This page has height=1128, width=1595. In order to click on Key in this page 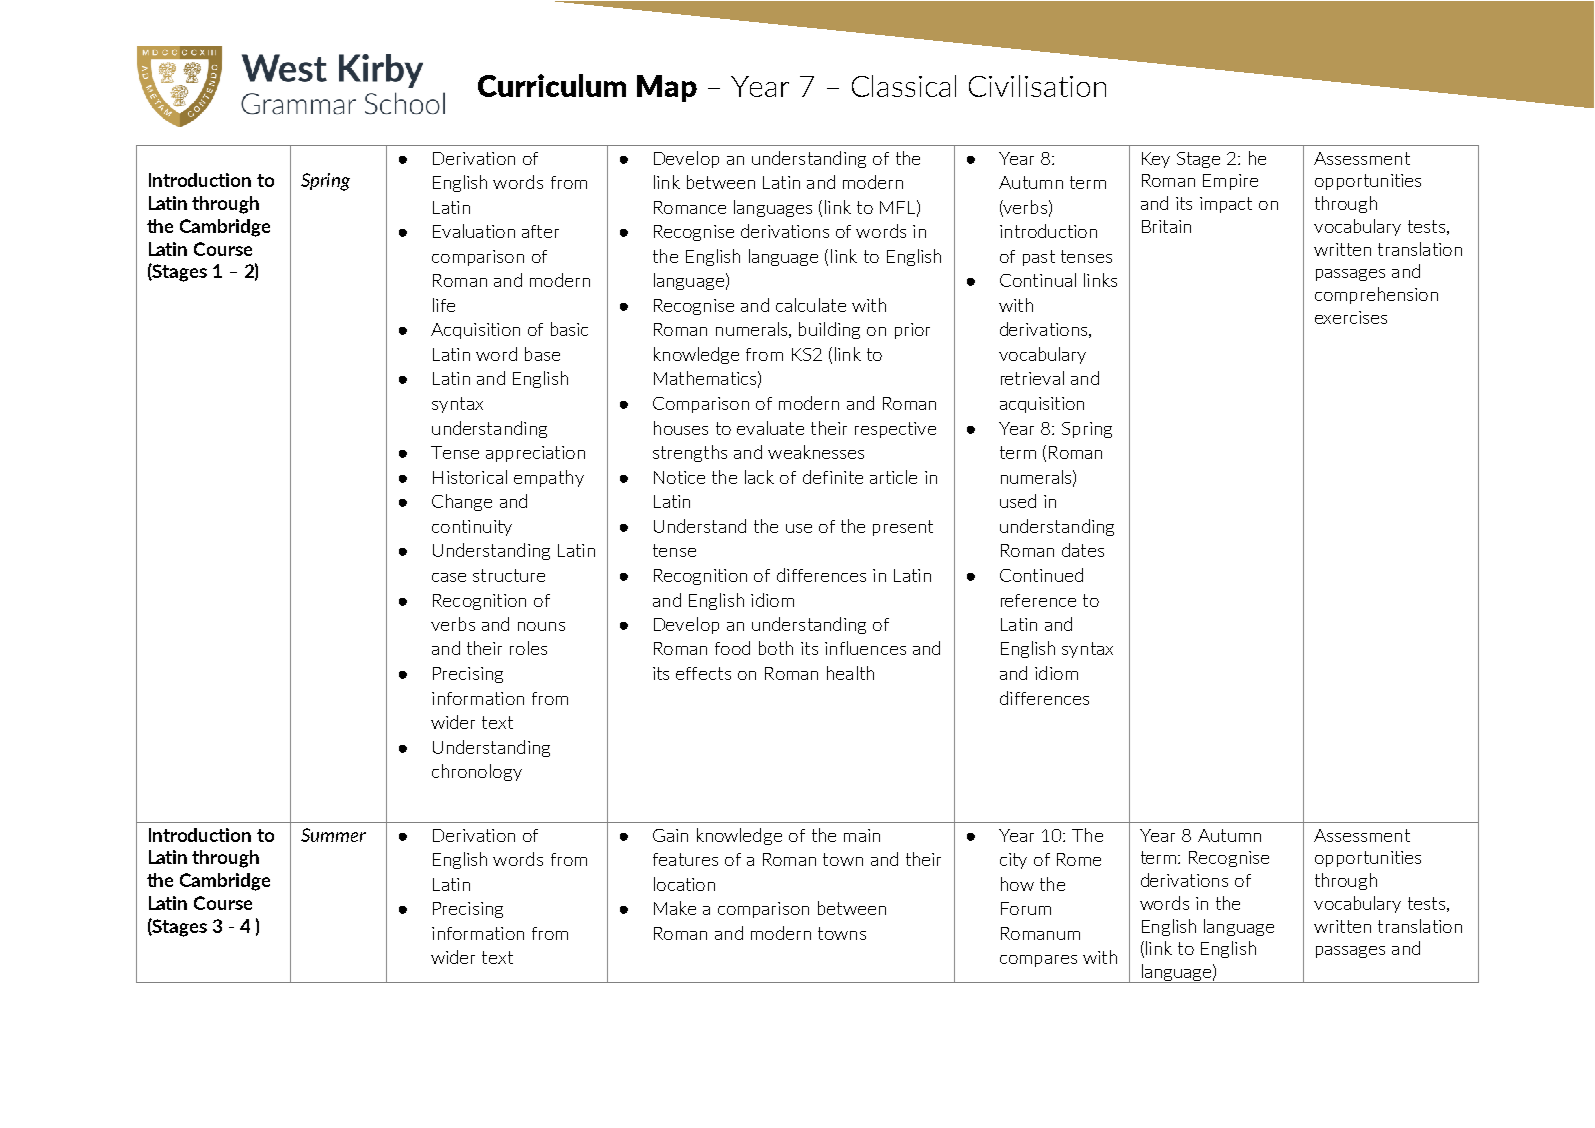, I will do `click(1156, 160)`.
